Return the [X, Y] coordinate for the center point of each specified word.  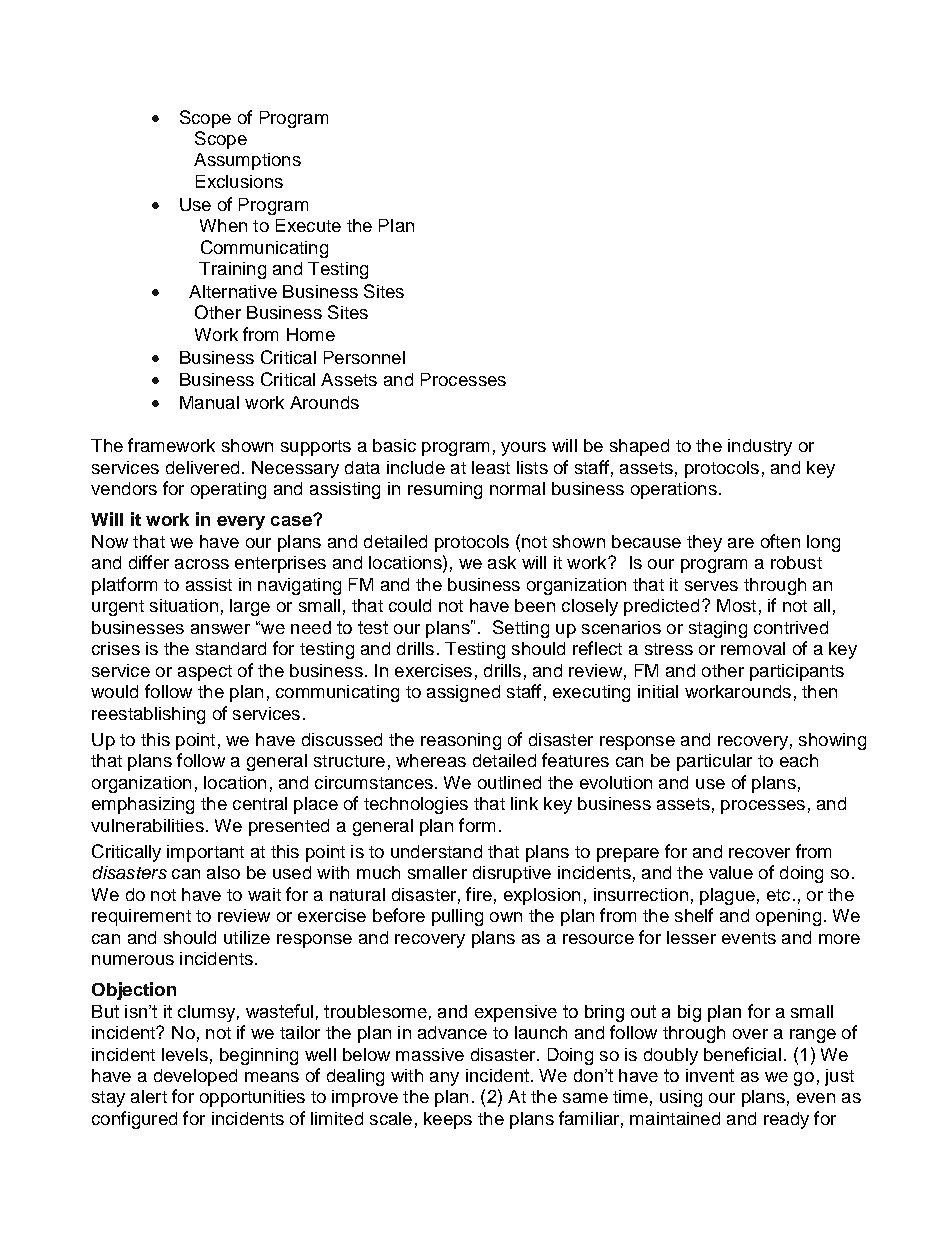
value [731, 872]
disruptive [512, 874]
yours [523, 449]
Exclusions [239, 181]
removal [753, 648]
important [205, 853]
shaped [639, 447]
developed [195, 1077]
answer [220, 629]
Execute [308, 225]
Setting [521, 629]
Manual [209, 402]
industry [760, 447]
